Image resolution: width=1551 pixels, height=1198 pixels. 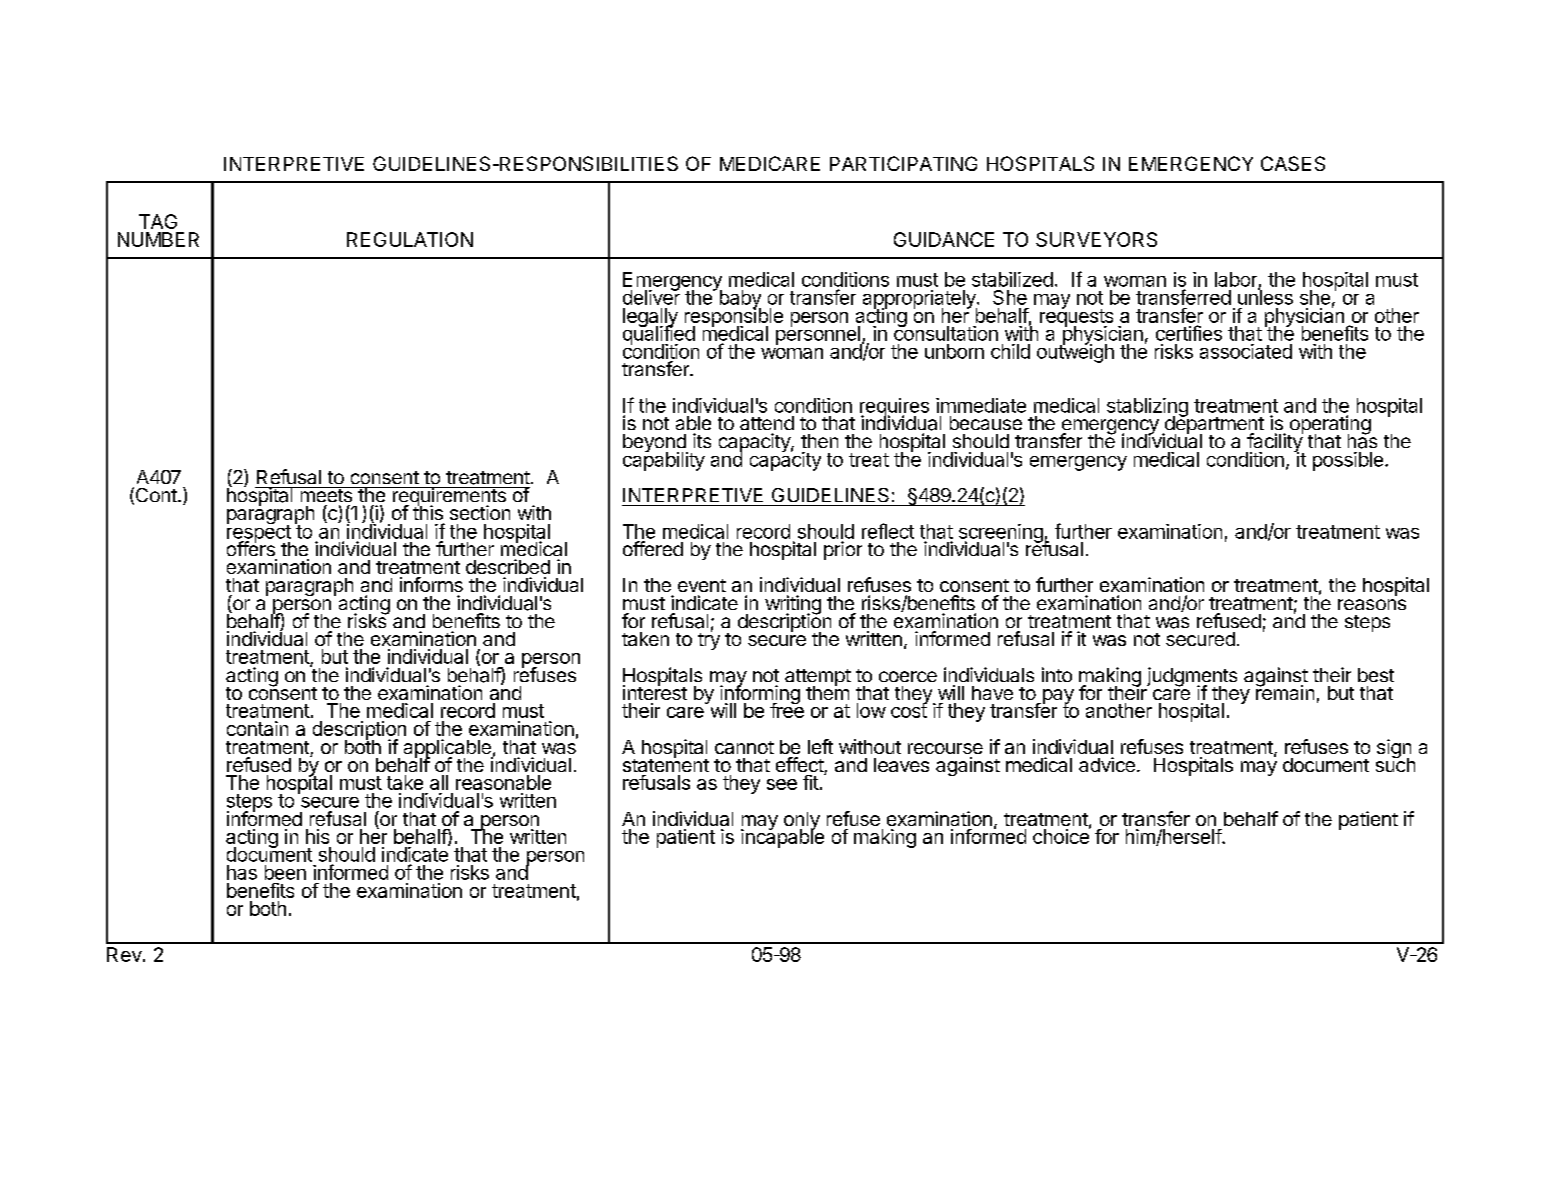 I want to click on PARTICIPATING, so click(x=903, y=163).
